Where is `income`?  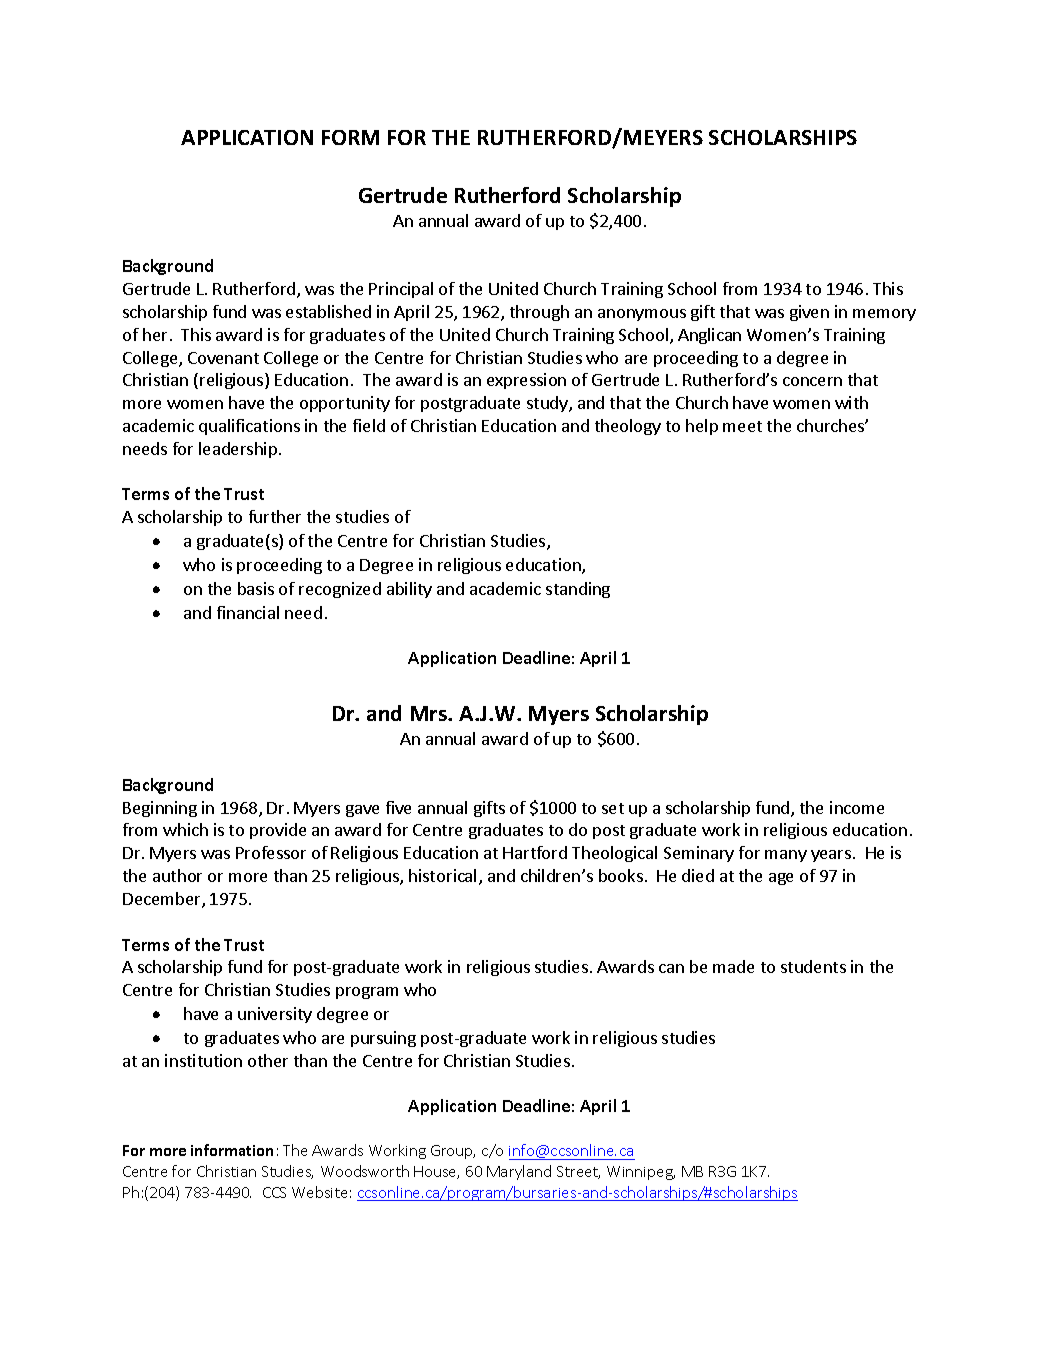 income is located at coordinates (857, 807).
